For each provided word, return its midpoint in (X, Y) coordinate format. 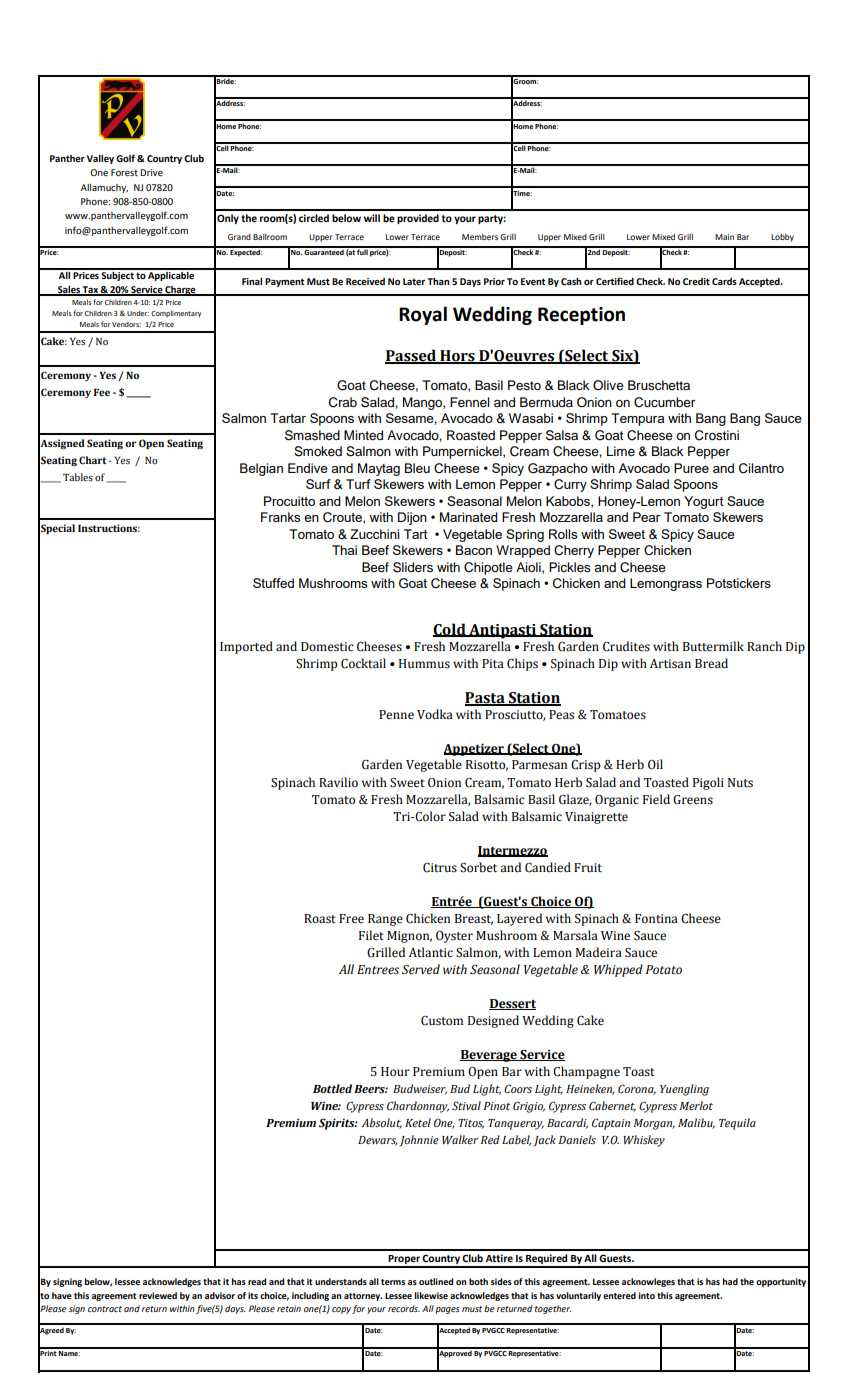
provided (418, 219)
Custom (442, 1021)
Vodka (435, 714)
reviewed (158, 1295)
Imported (246, 647)
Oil (655, 764)
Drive (151, 172)
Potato (664, 970)
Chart (92, 460)
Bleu (417, 468)
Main (724, 237)
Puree (691, 468)
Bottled (332, 1088)
